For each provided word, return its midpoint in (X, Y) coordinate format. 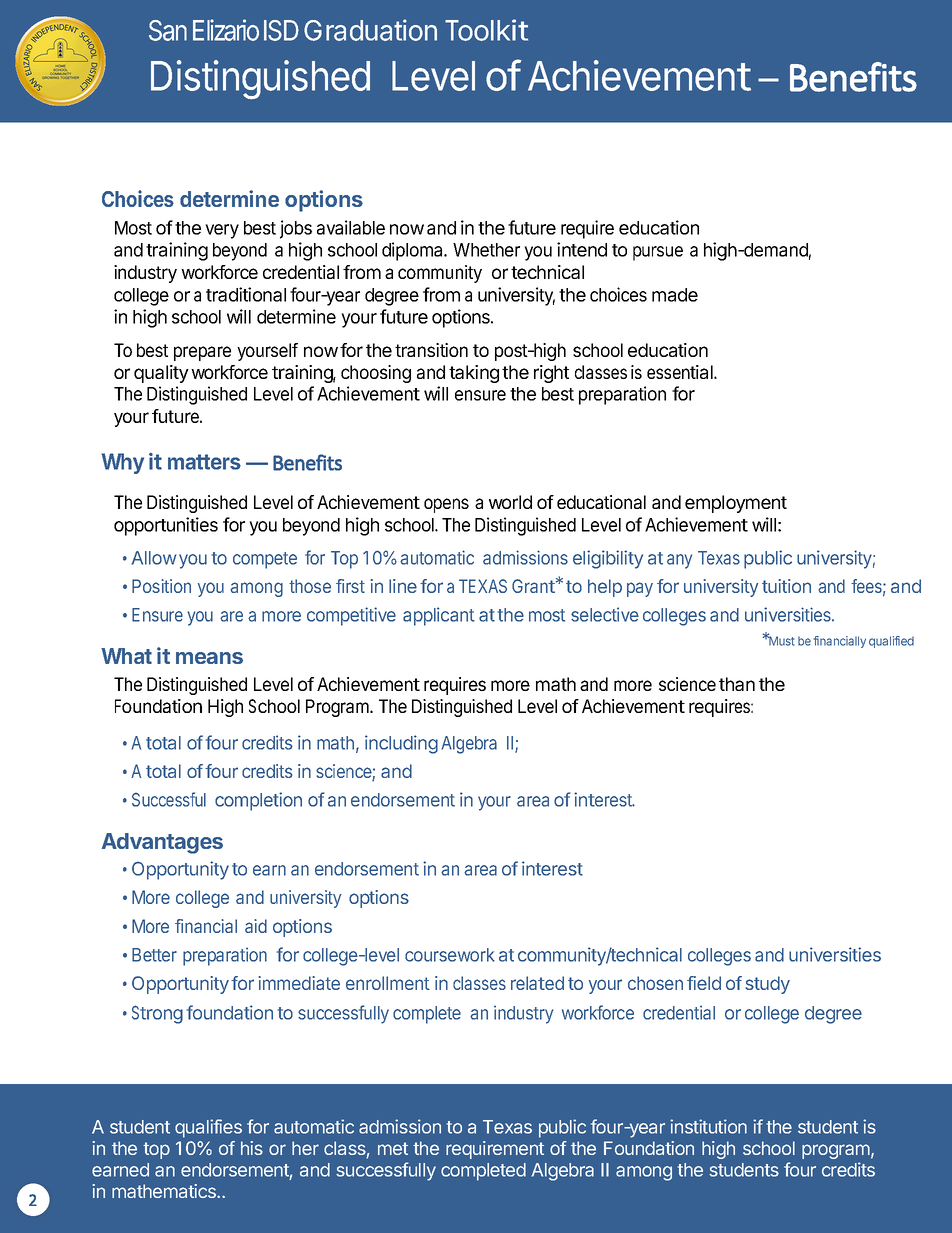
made (675, 295)
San (168, 30)
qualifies (208, 1128)
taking (474, 374)
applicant (439, 616)
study (768, 985)
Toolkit (486, 30)
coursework (449, 955)
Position (161, 586)
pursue (658, 253)
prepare (202, 353)
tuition (786, 586)
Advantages (162, 843)
